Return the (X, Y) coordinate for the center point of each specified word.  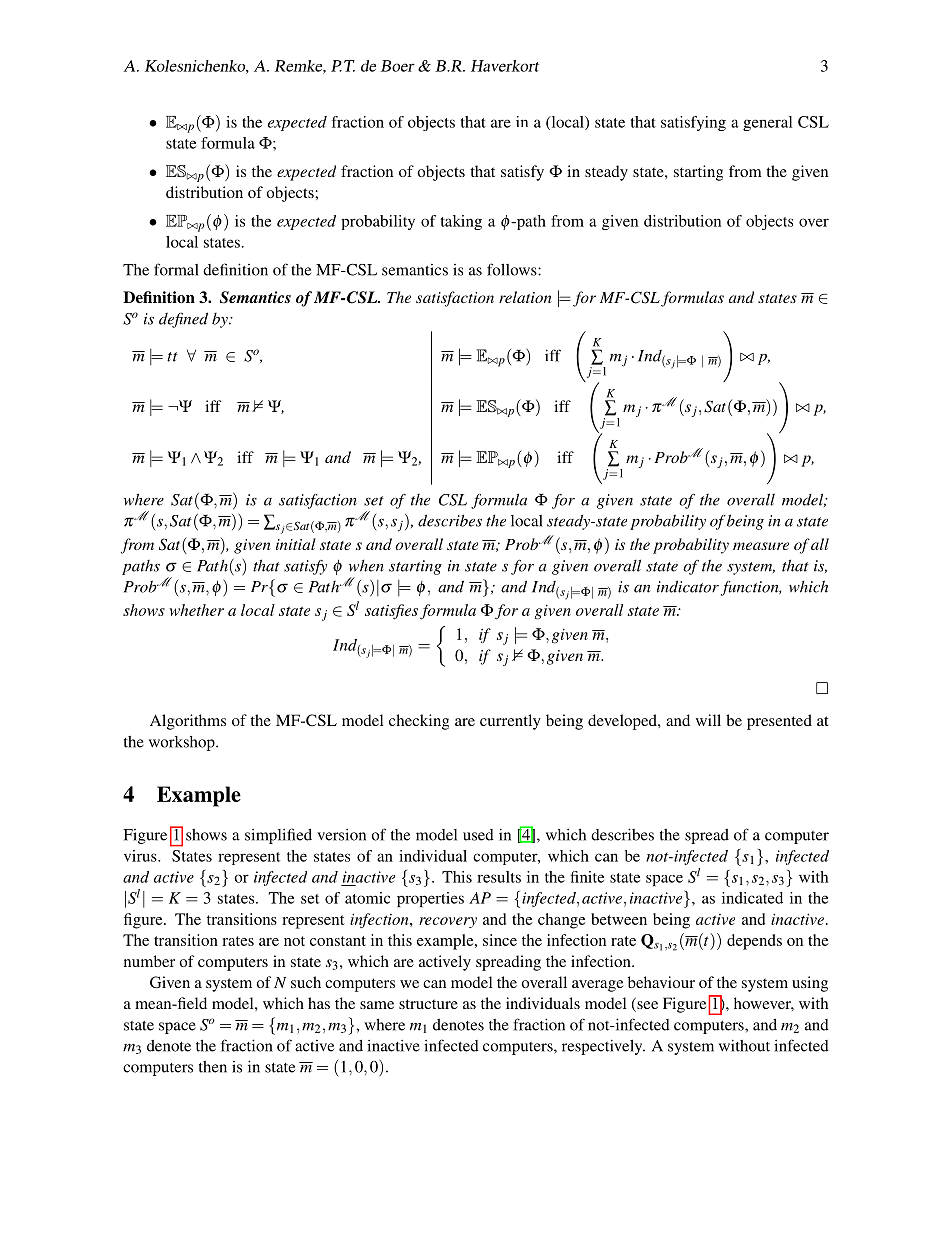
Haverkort (505, 66)
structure (428, 1004)
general (767, 123)
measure (761, 546)
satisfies (391, 611)
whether (196, 610)
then (213, 1067)
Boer (398, 66)
